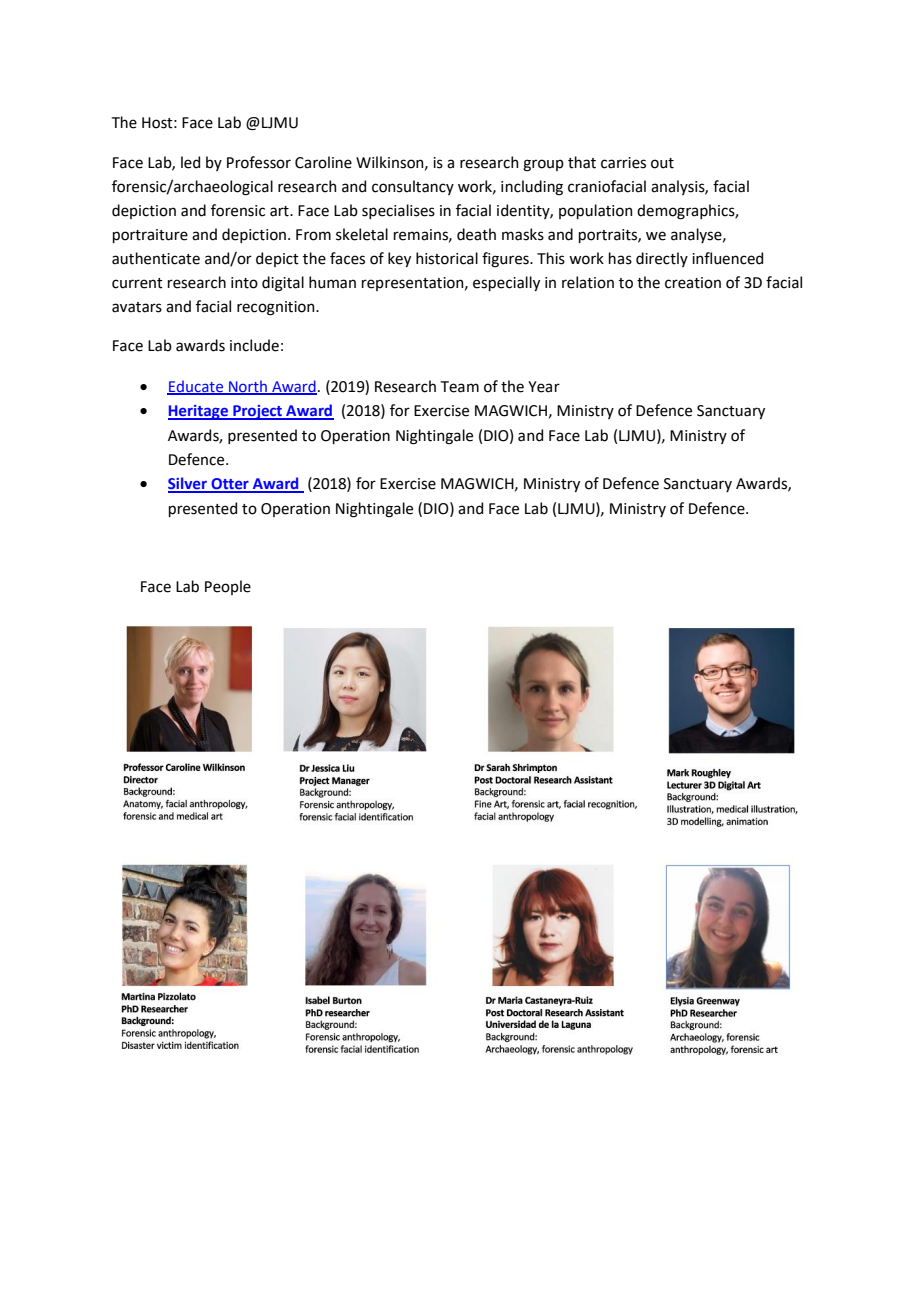  I want to click on directly, so click(662, 259).
